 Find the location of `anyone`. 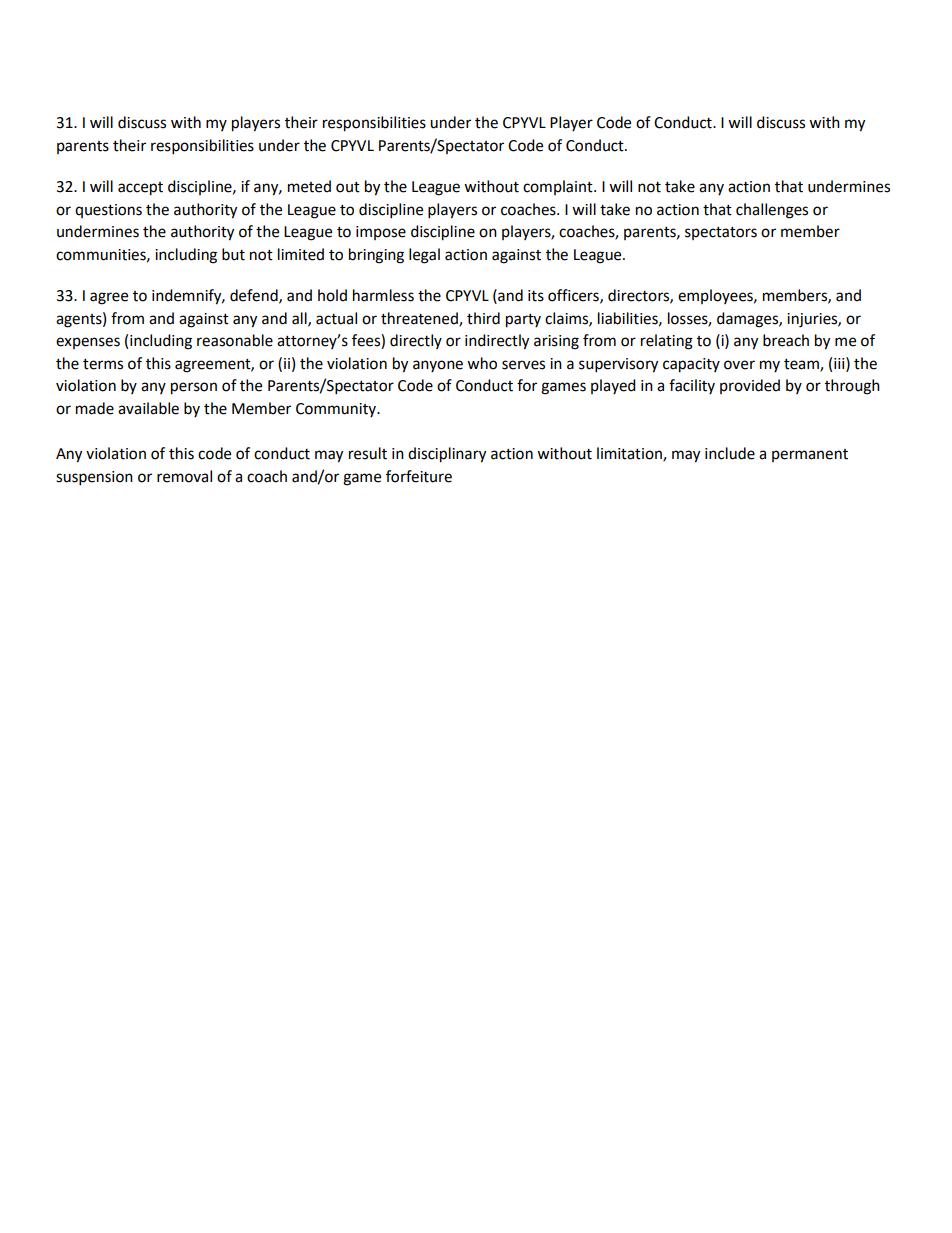

anyone is located at coordinates (438, 366).
